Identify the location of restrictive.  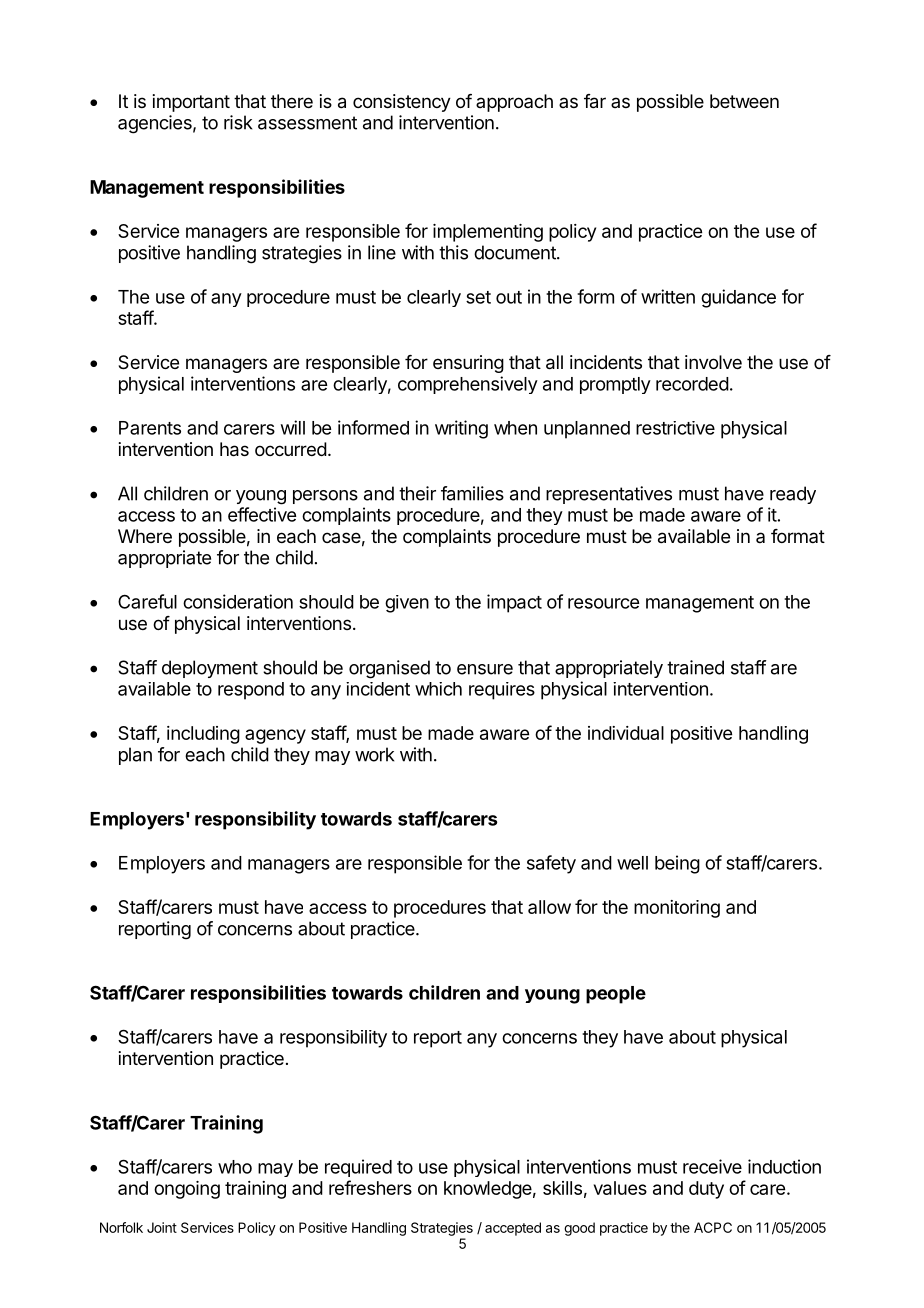
(675, 428).
